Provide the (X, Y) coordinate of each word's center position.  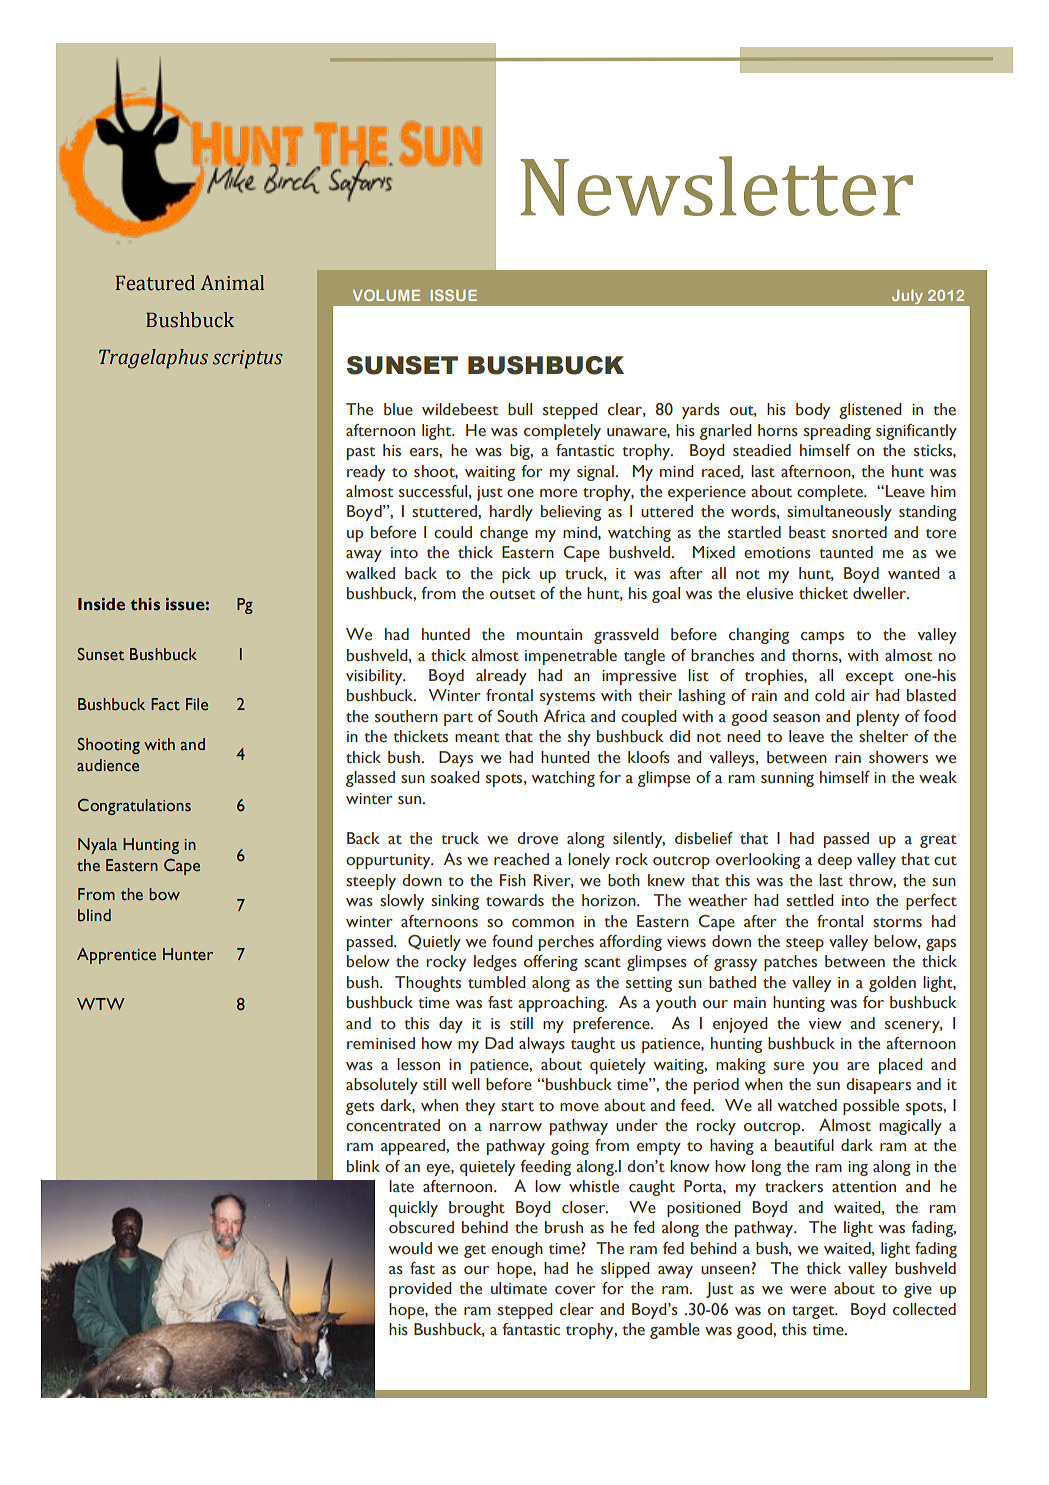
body (813, 411)
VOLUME (386, 295)
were (808, 1290)
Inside (101, 604)
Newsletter (716, 186)
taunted (846, 552)
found (512, 941)
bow (164, 894)
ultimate (519, 1288)
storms (897, 923)
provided (420, 1290)
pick (516, 575)
